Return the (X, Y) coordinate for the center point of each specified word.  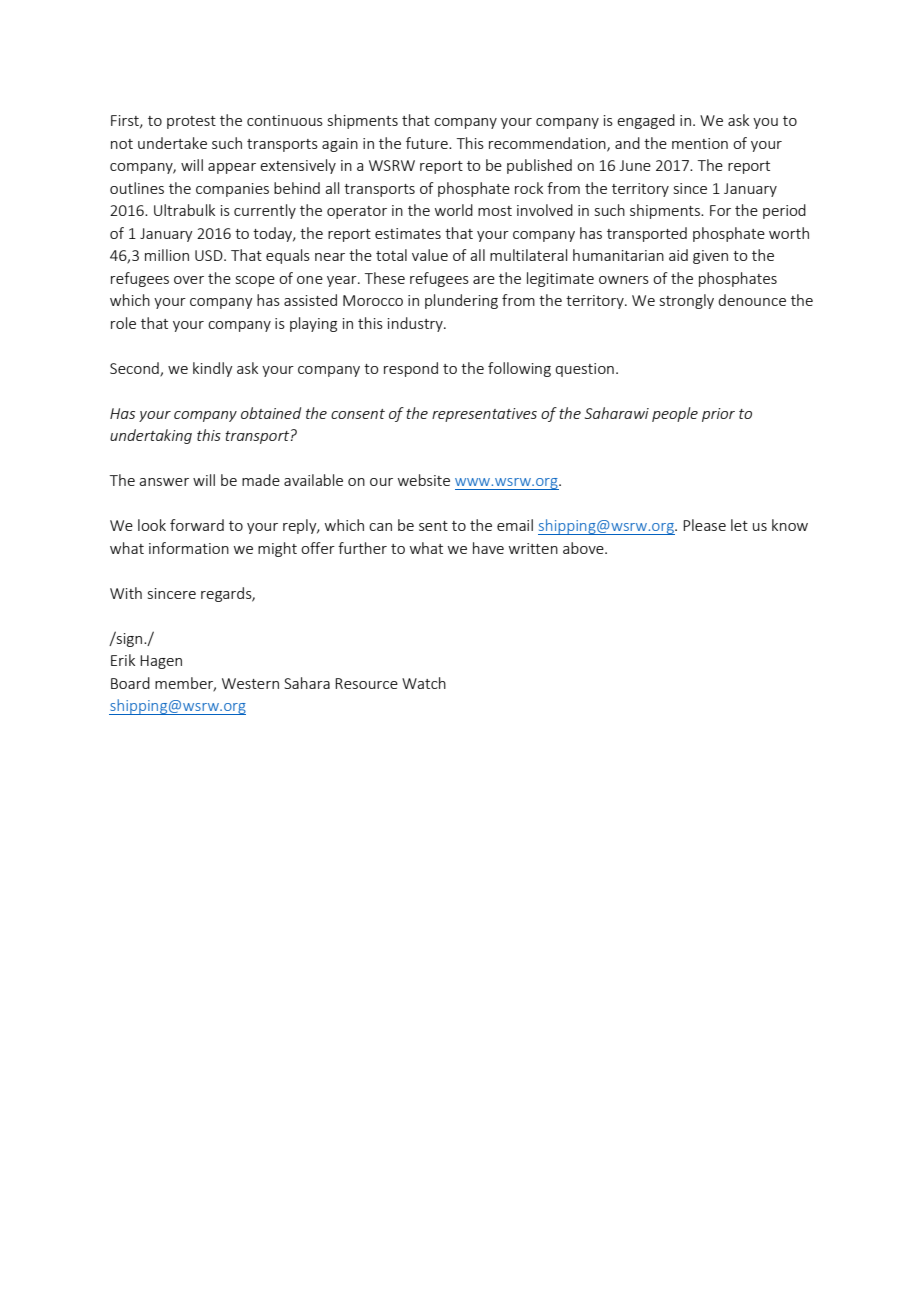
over (189, 280)
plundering (461, 301)
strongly (687, 301)
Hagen (161, 662)
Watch (424, 683)
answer (164, 482)
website (424, 480)
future (428, 143)
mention (700, 143)
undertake (172, 143)
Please (704, 525)
